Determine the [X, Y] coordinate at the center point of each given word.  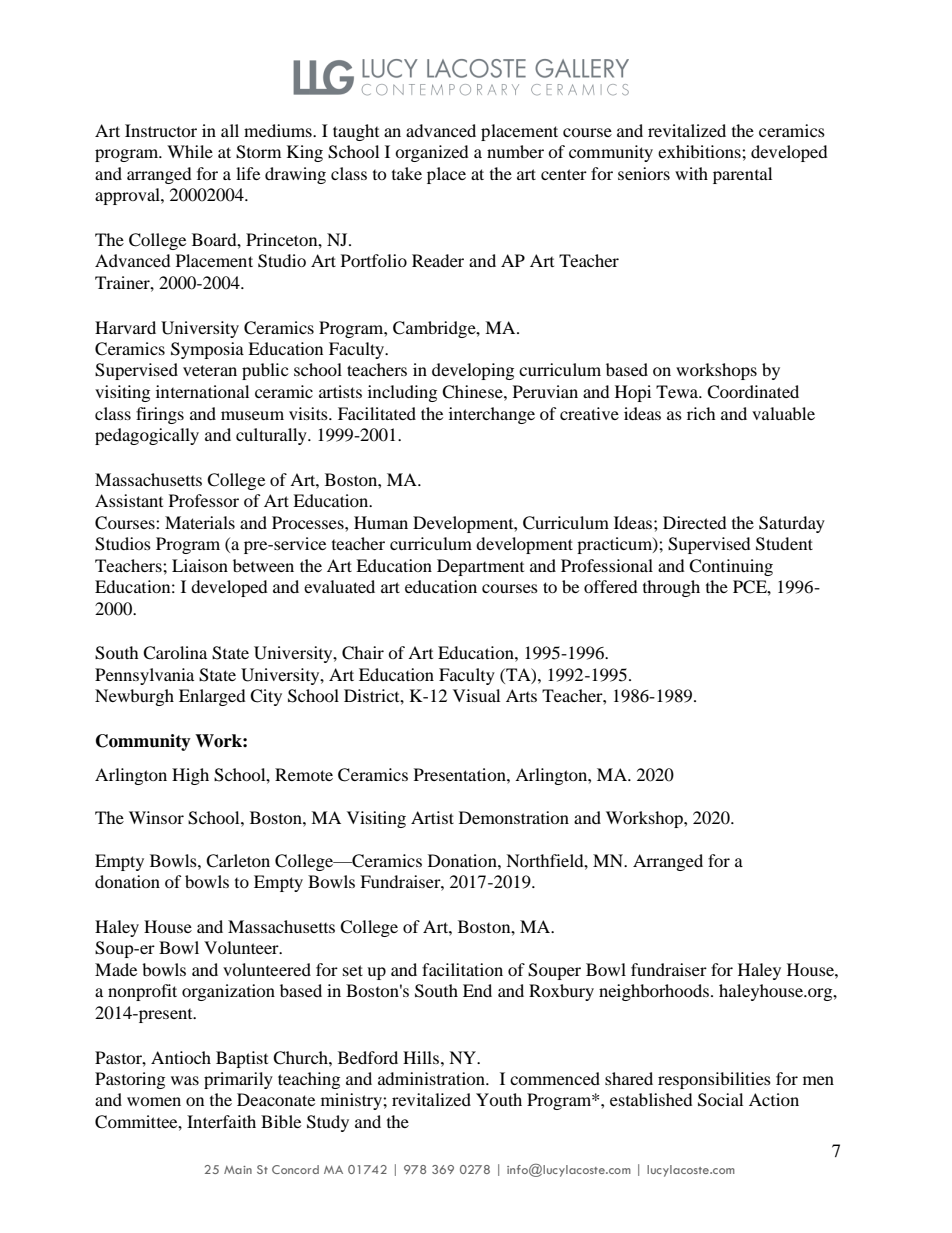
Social [720, 1100]
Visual [476, 695]
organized [432, 153]
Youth [499, 1099]
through [671, 588]
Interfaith [221, 1121]
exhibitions [700, 151]
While [190, 151]
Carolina [175, 653]
